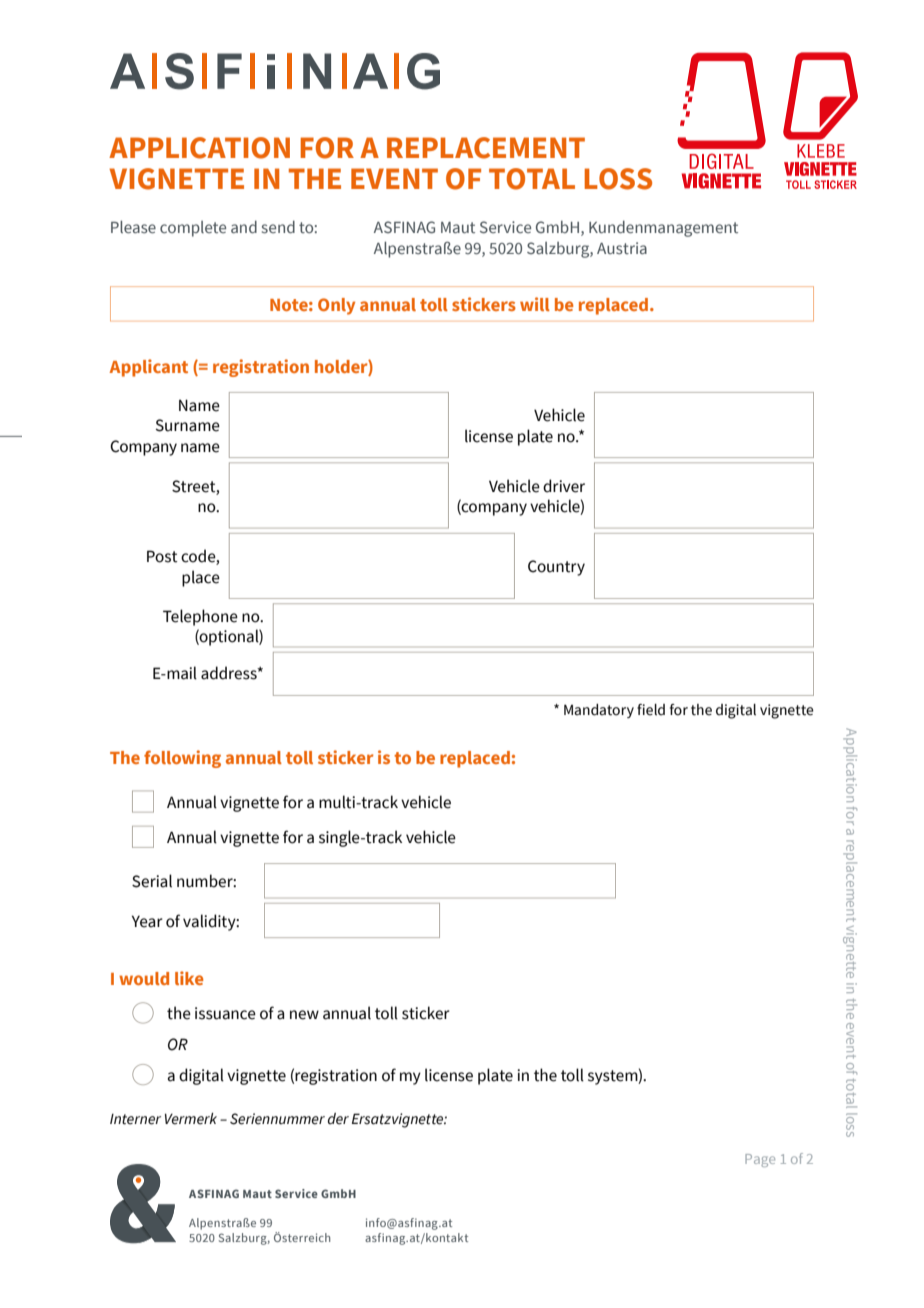 The width and height of the screenshot is (924, 1308). Describe the element at coordinates (564, 486) in the screenshot. I see `driver` at that location.
